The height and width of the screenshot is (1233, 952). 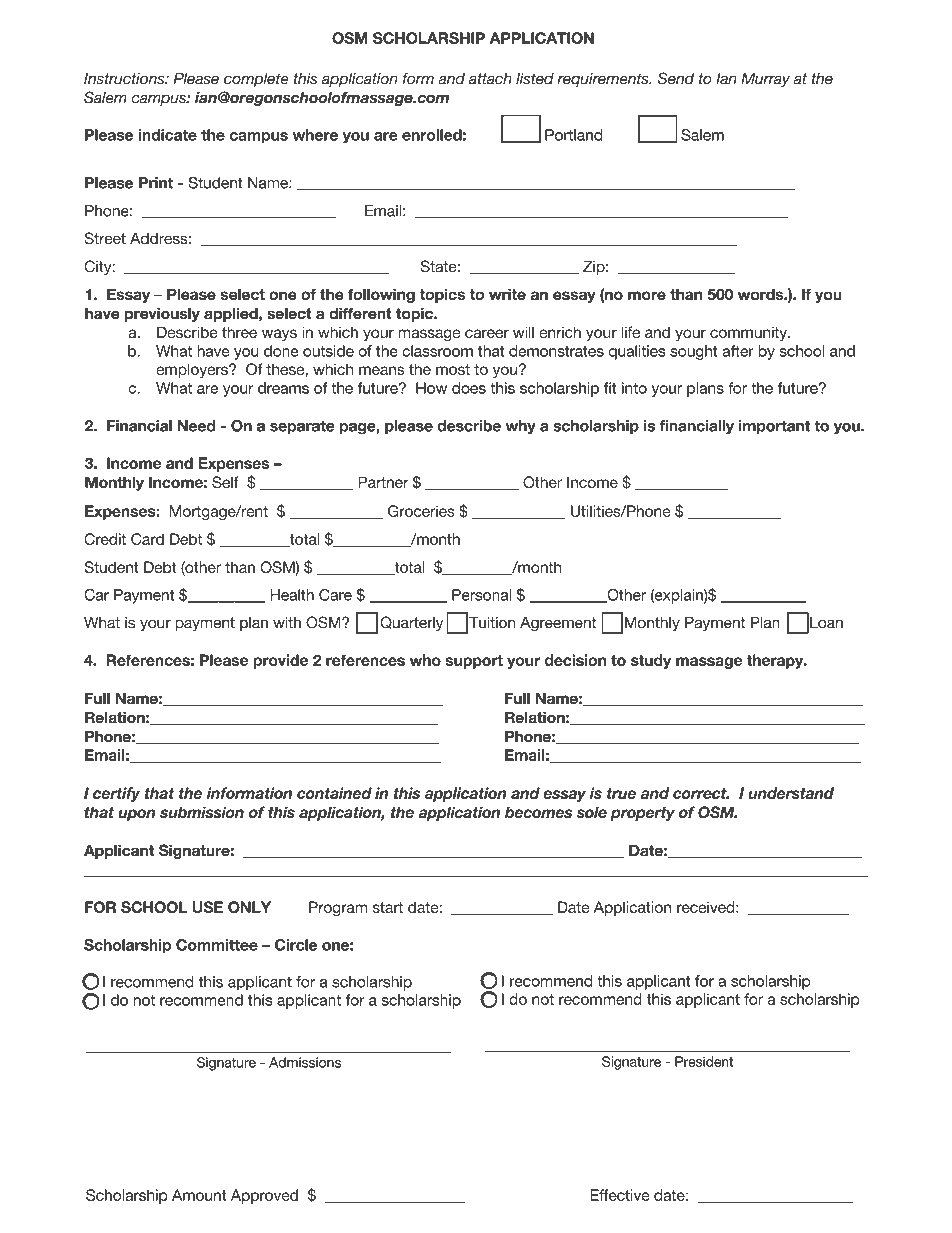 I want to click on property, so click(x=642, y=814).
